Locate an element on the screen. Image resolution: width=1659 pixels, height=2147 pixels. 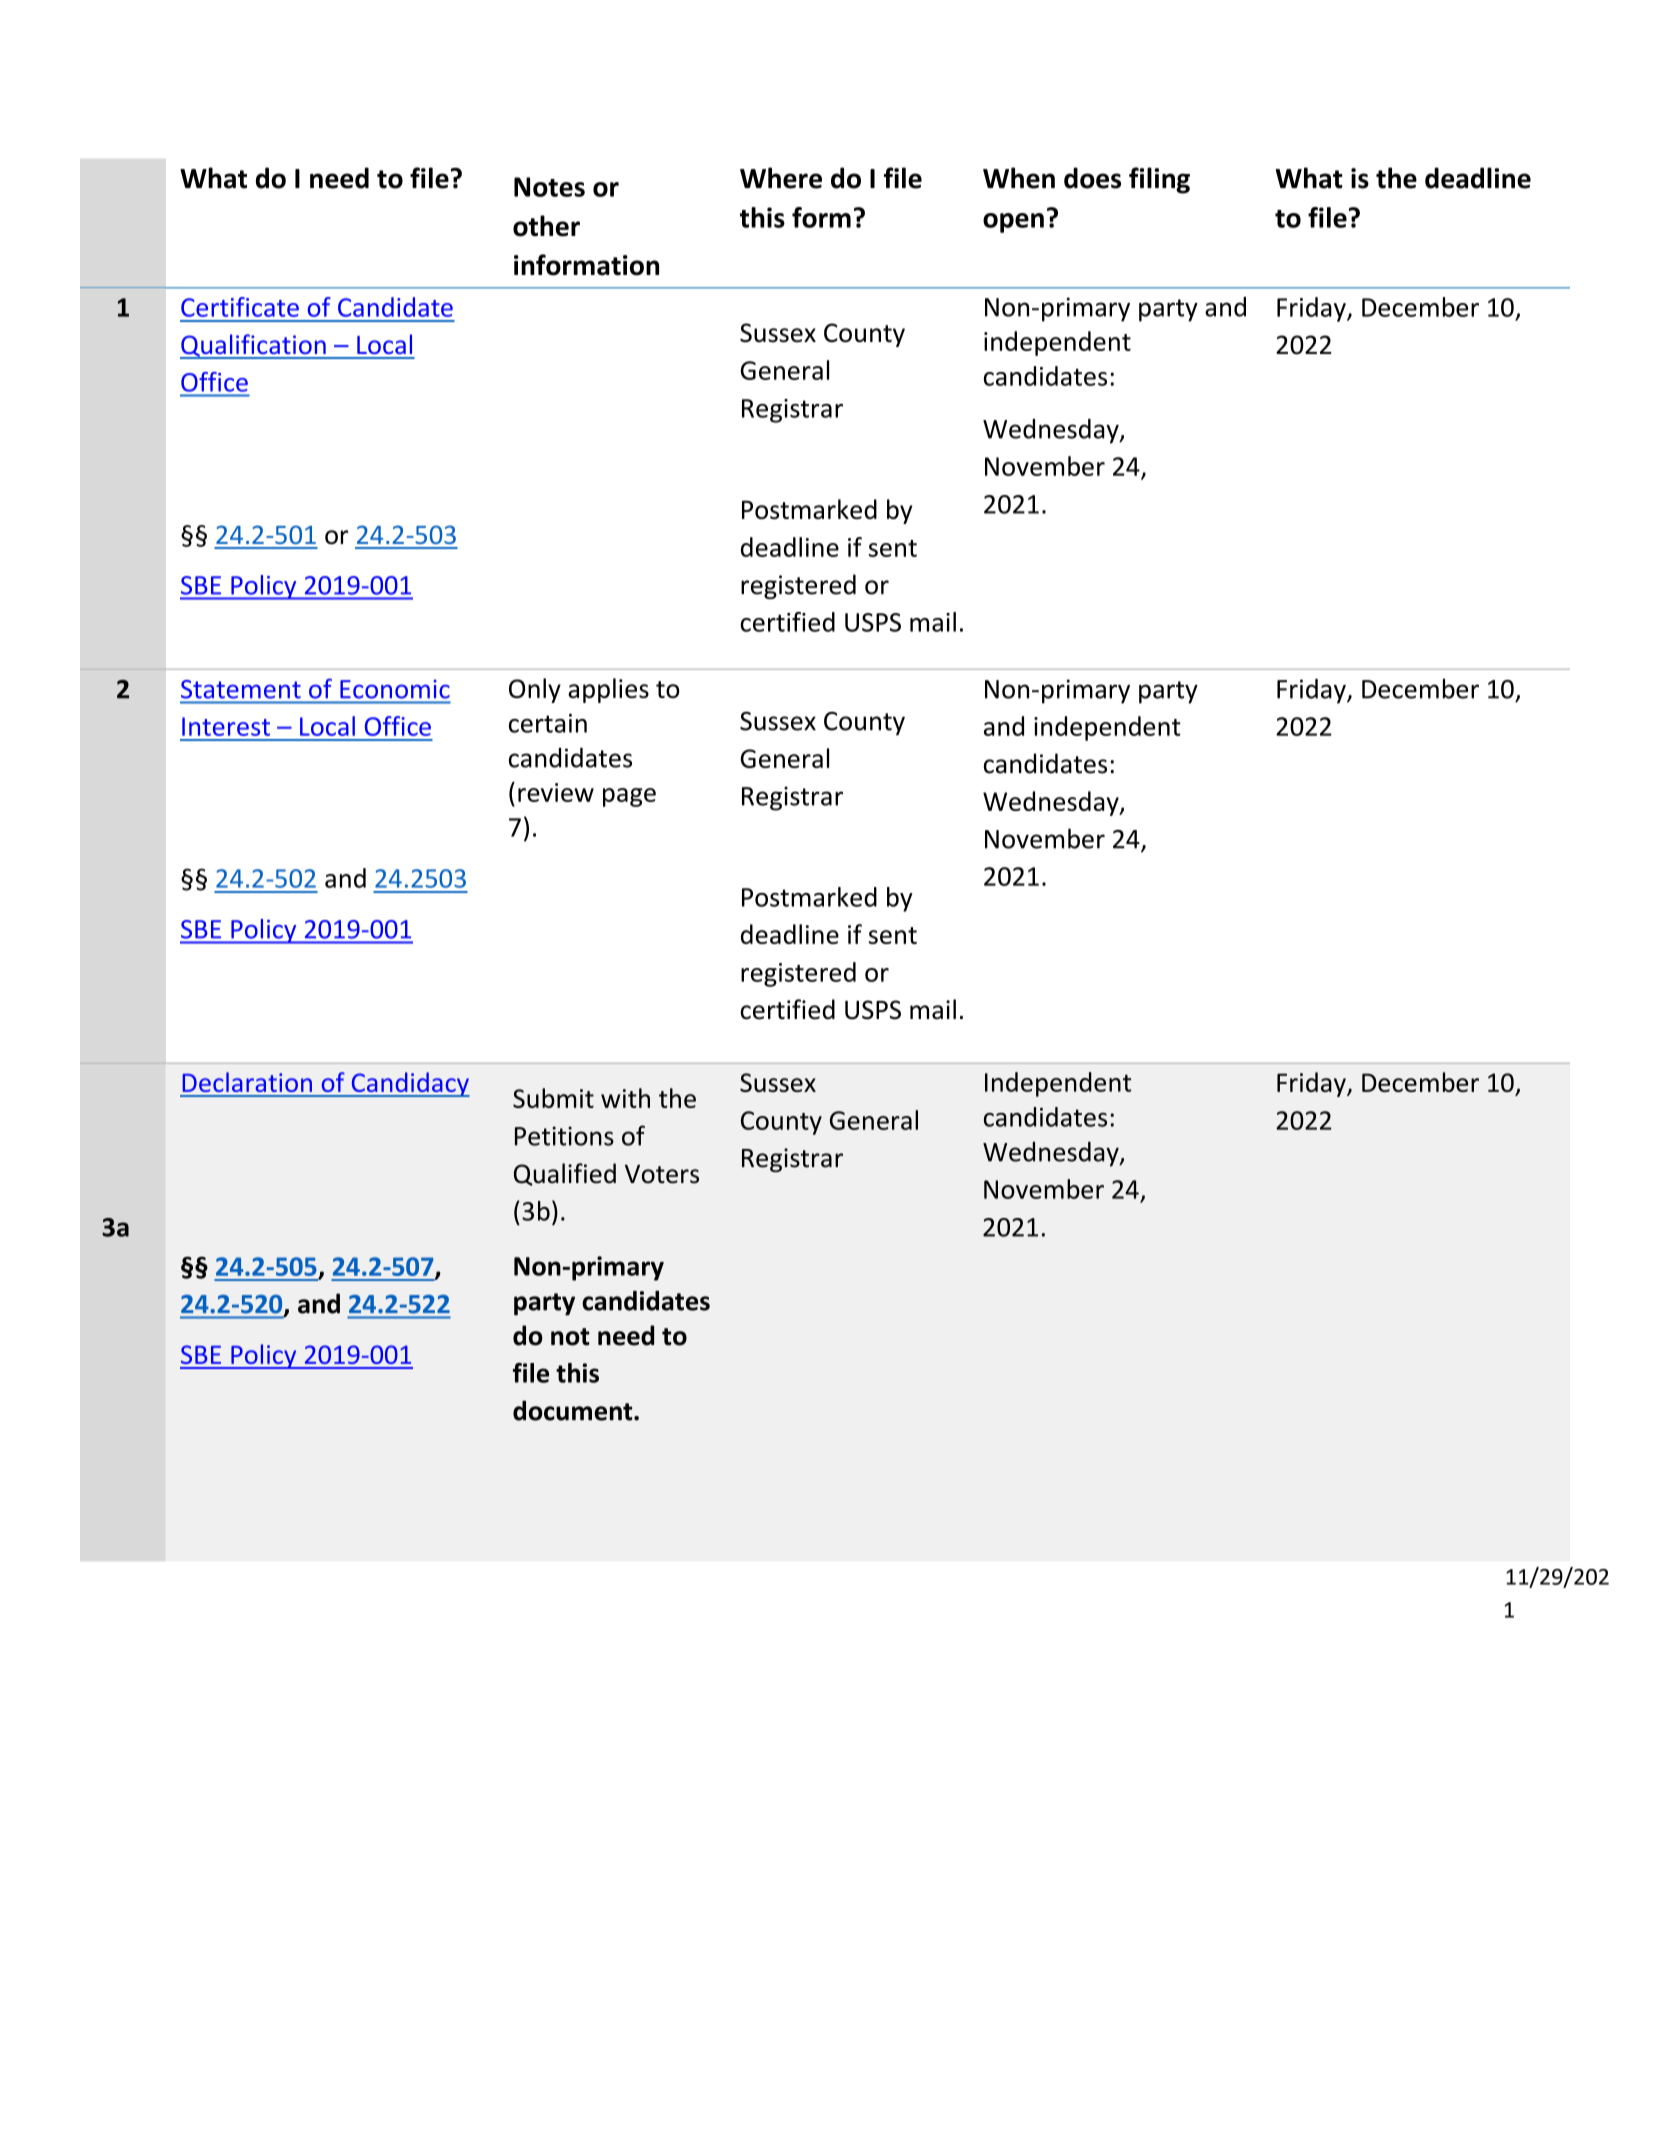
Voters is located at coordinates (662, 1174).
